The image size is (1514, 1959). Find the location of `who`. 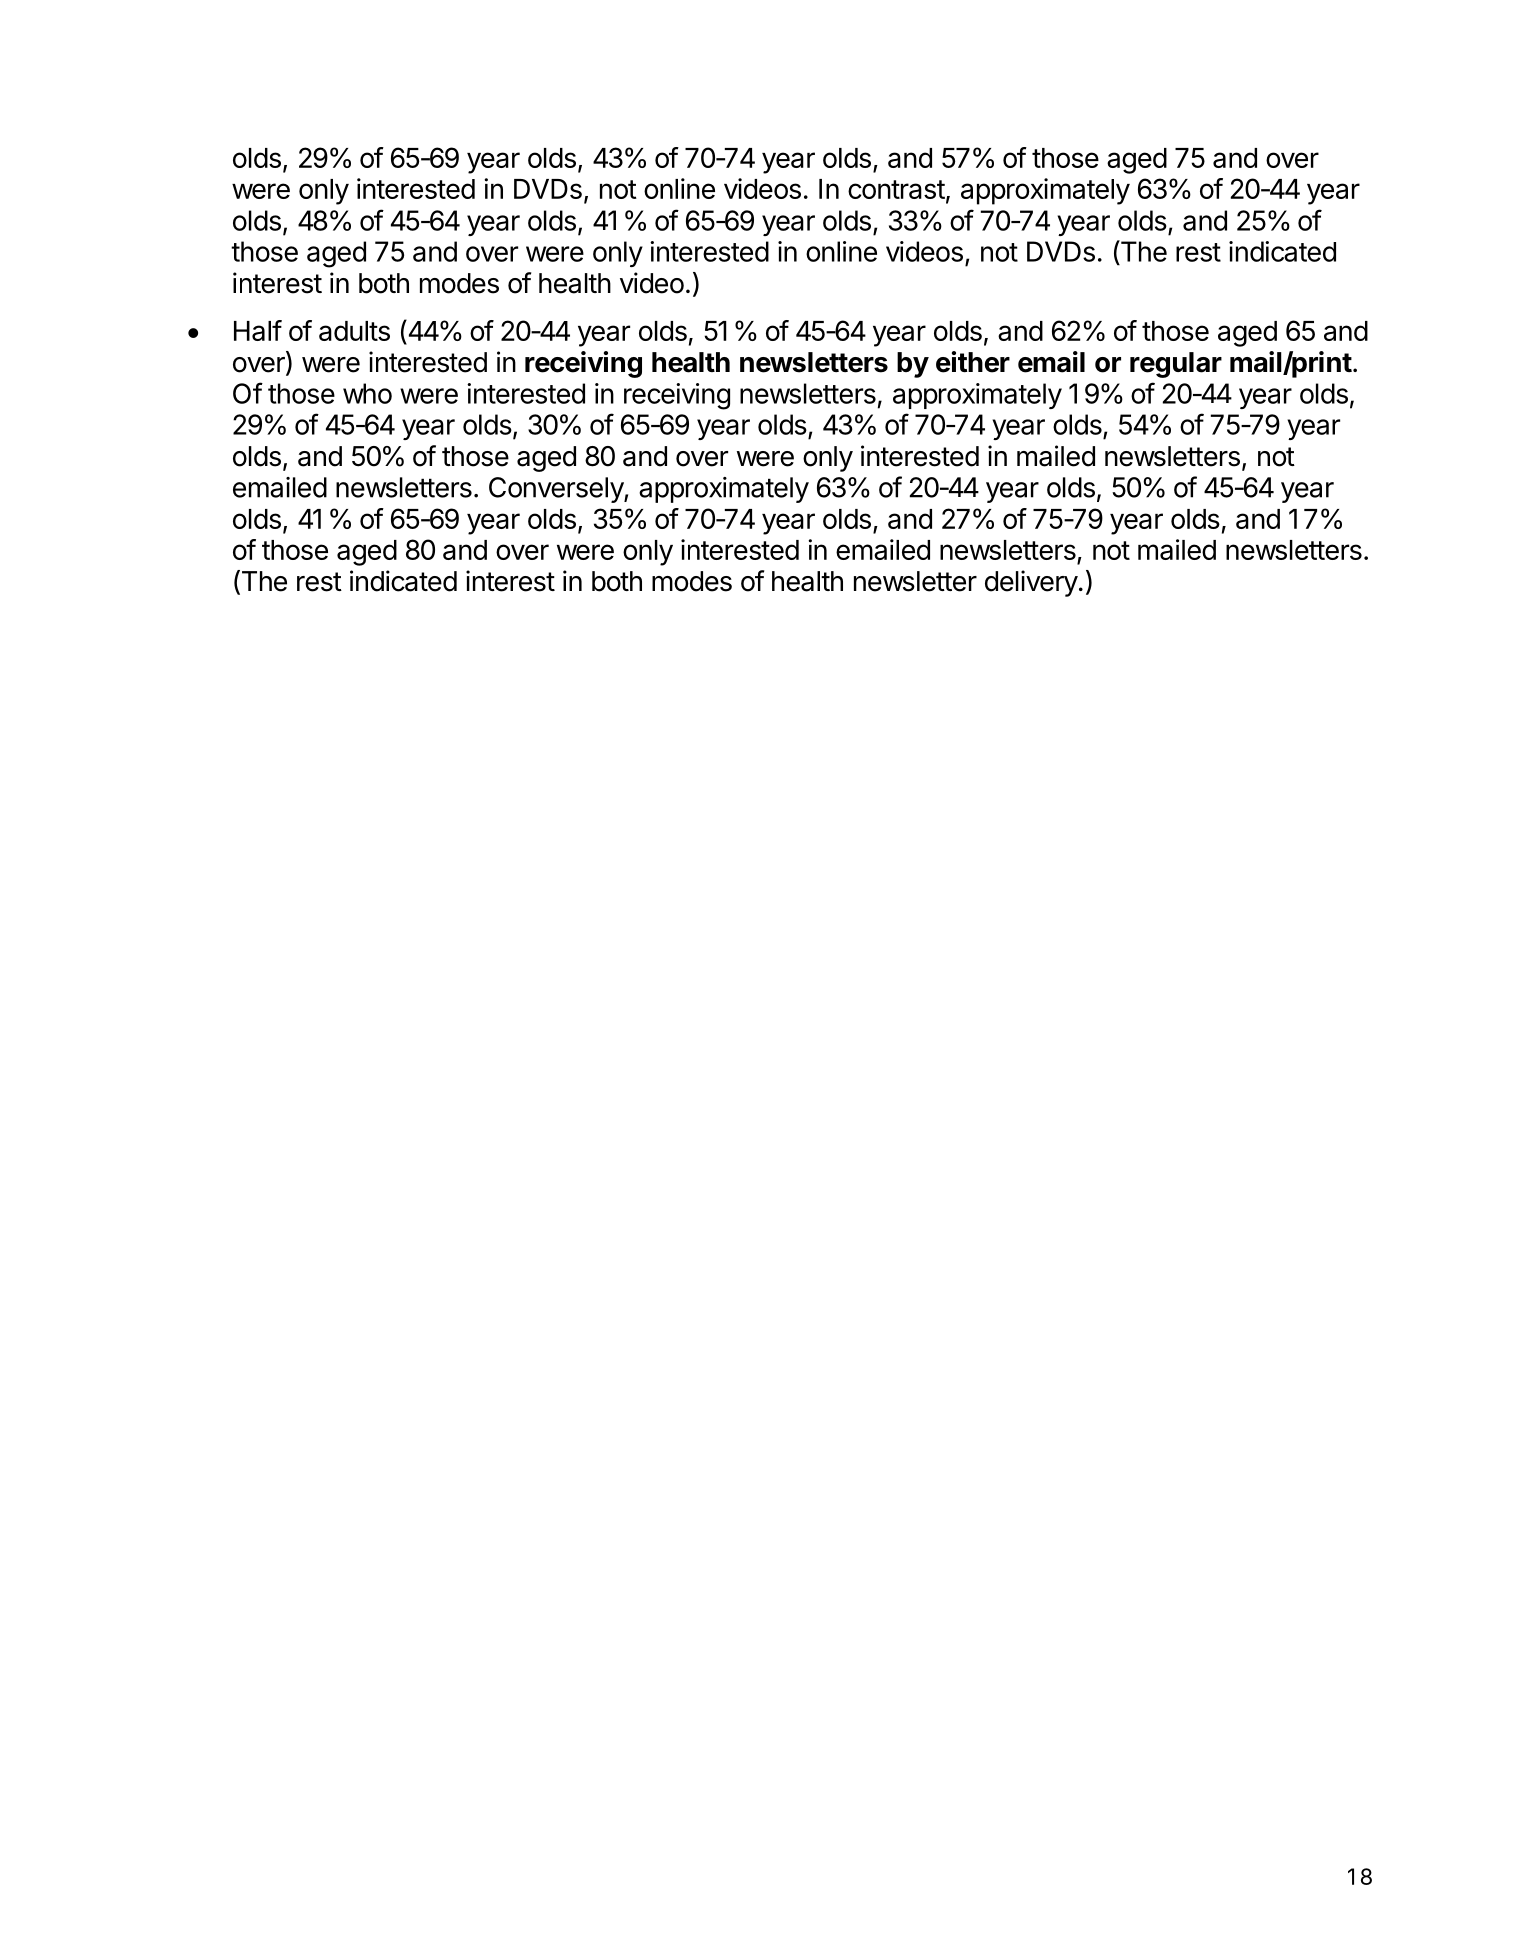

who is located at coordinates (367, 393).
